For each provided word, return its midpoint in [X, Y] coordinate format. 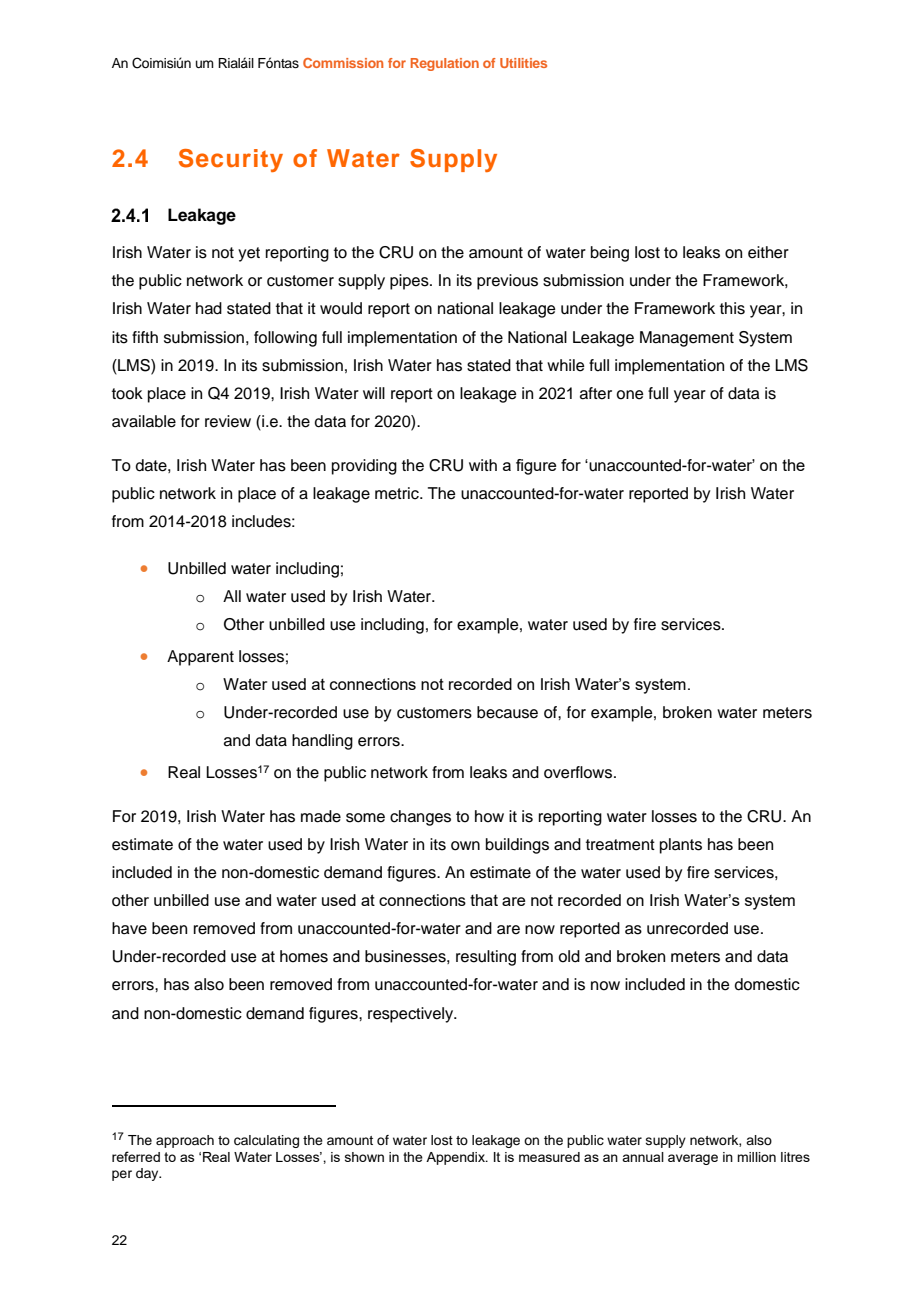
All [232, 596]
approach [185, 1141]
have [129, 928]
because [507, 712]
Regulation [445, 64]
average [693, 1159]
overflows [579, 772]
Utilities [523, 63]
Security [231, 160]
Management [687, 339]
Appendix [456, 1158]
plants [681, 846]
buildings [517, 846]
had [209, 308]
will [374, 393]
